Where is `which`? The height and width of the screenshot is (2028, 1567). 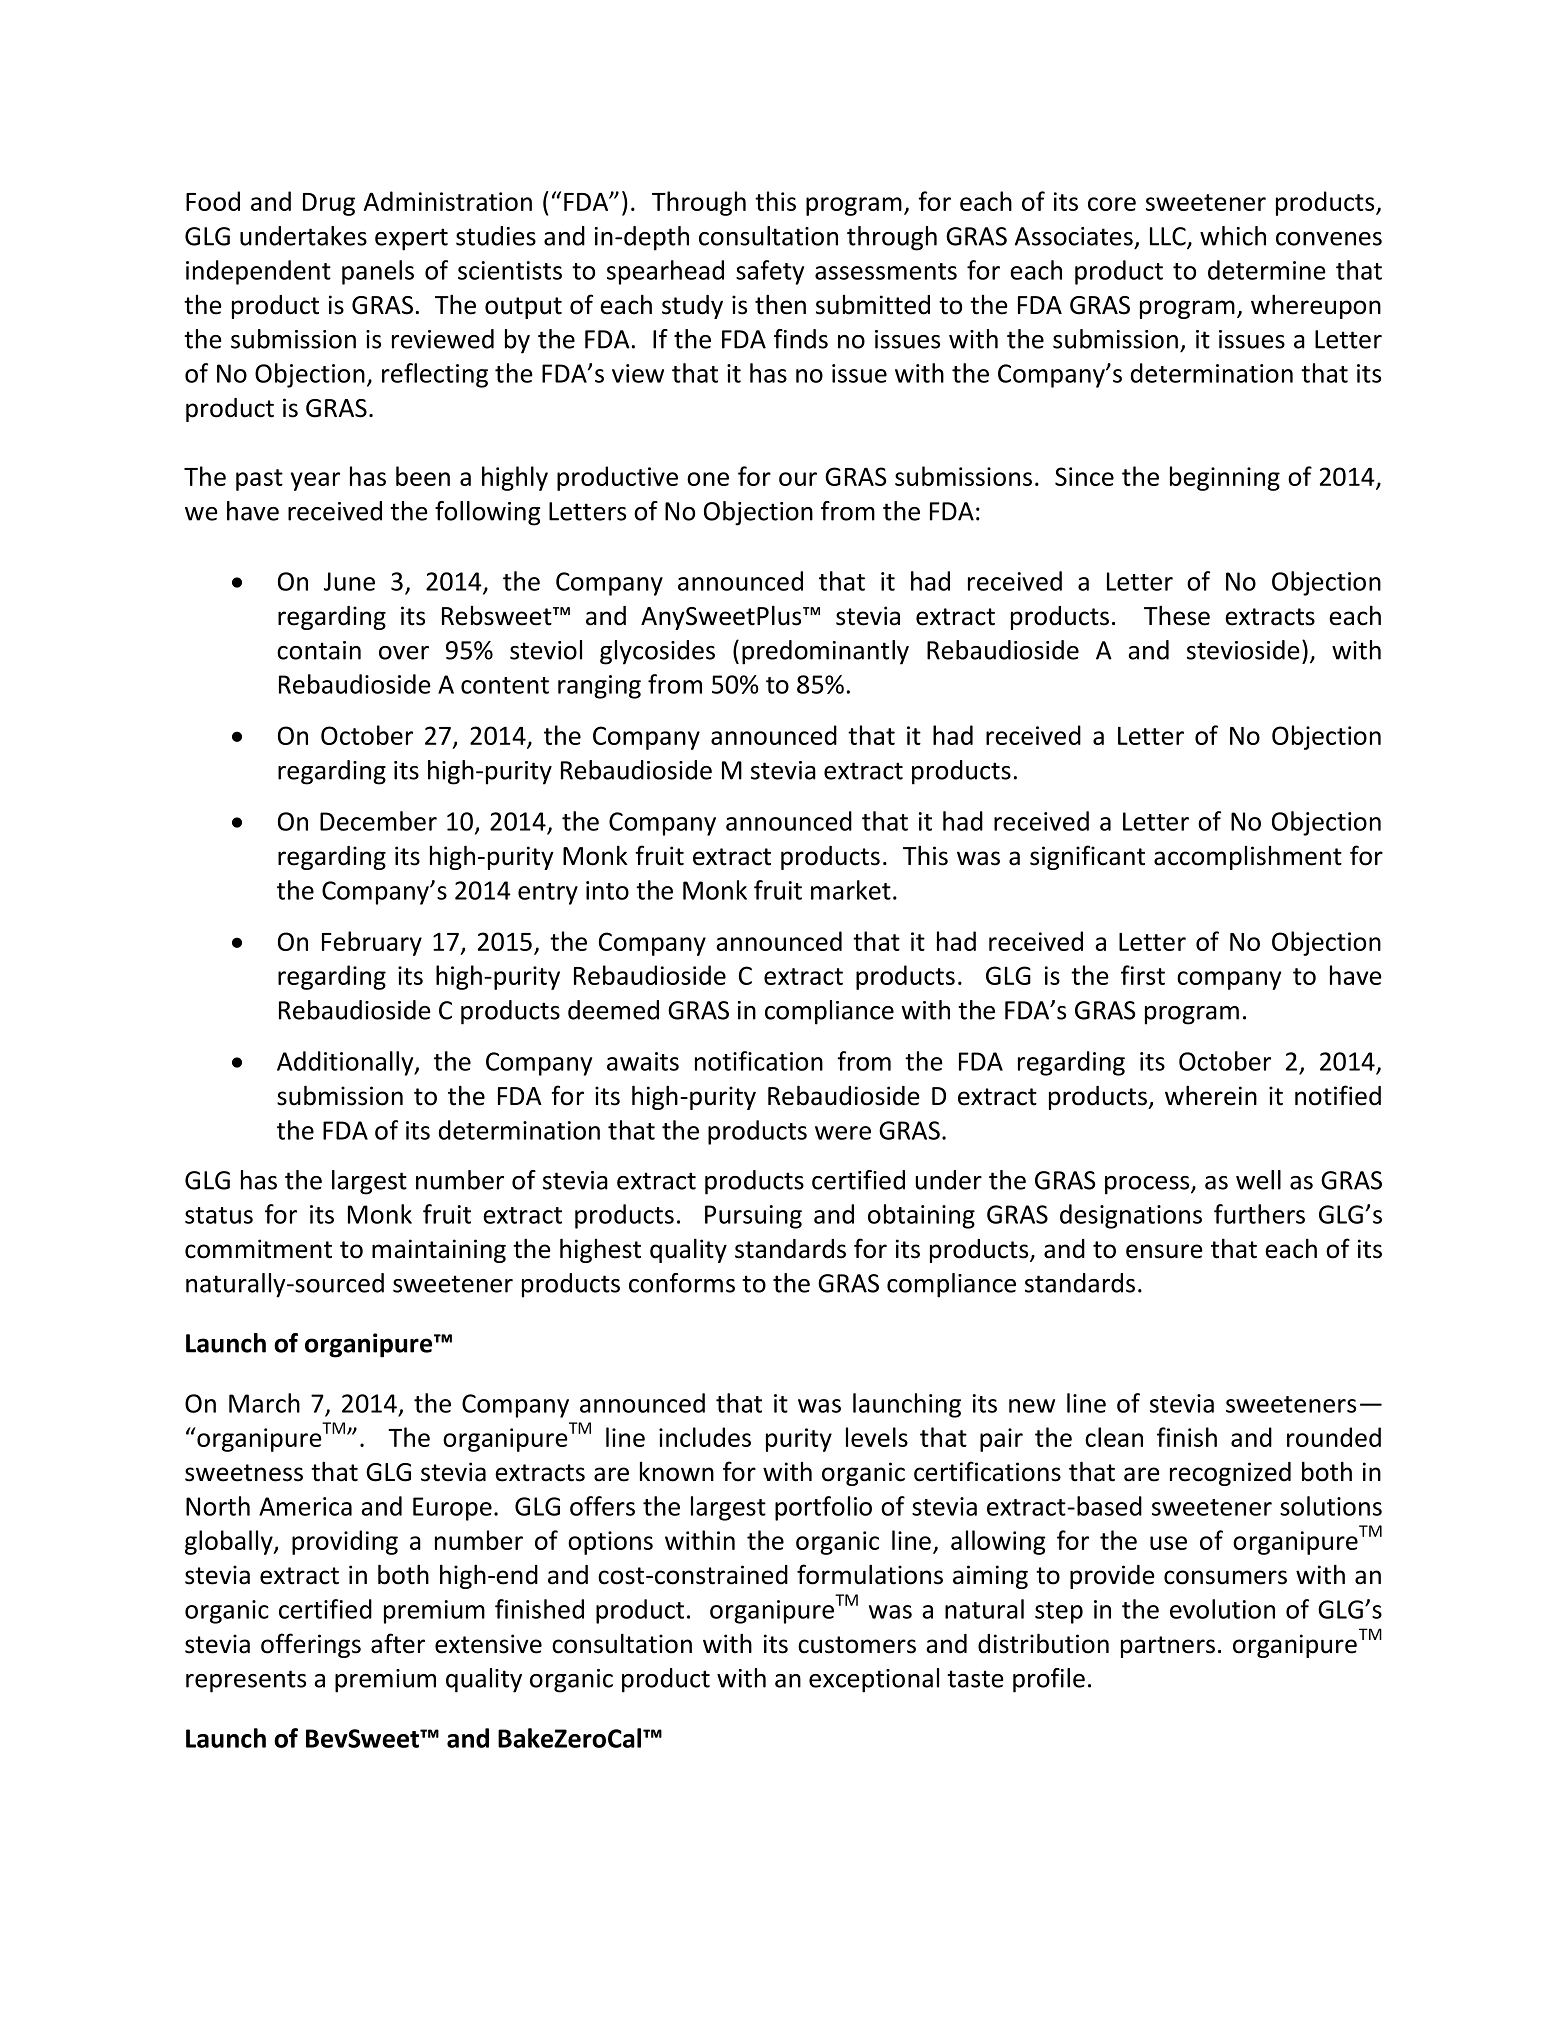 which is located at coordinates (1233, 236).
